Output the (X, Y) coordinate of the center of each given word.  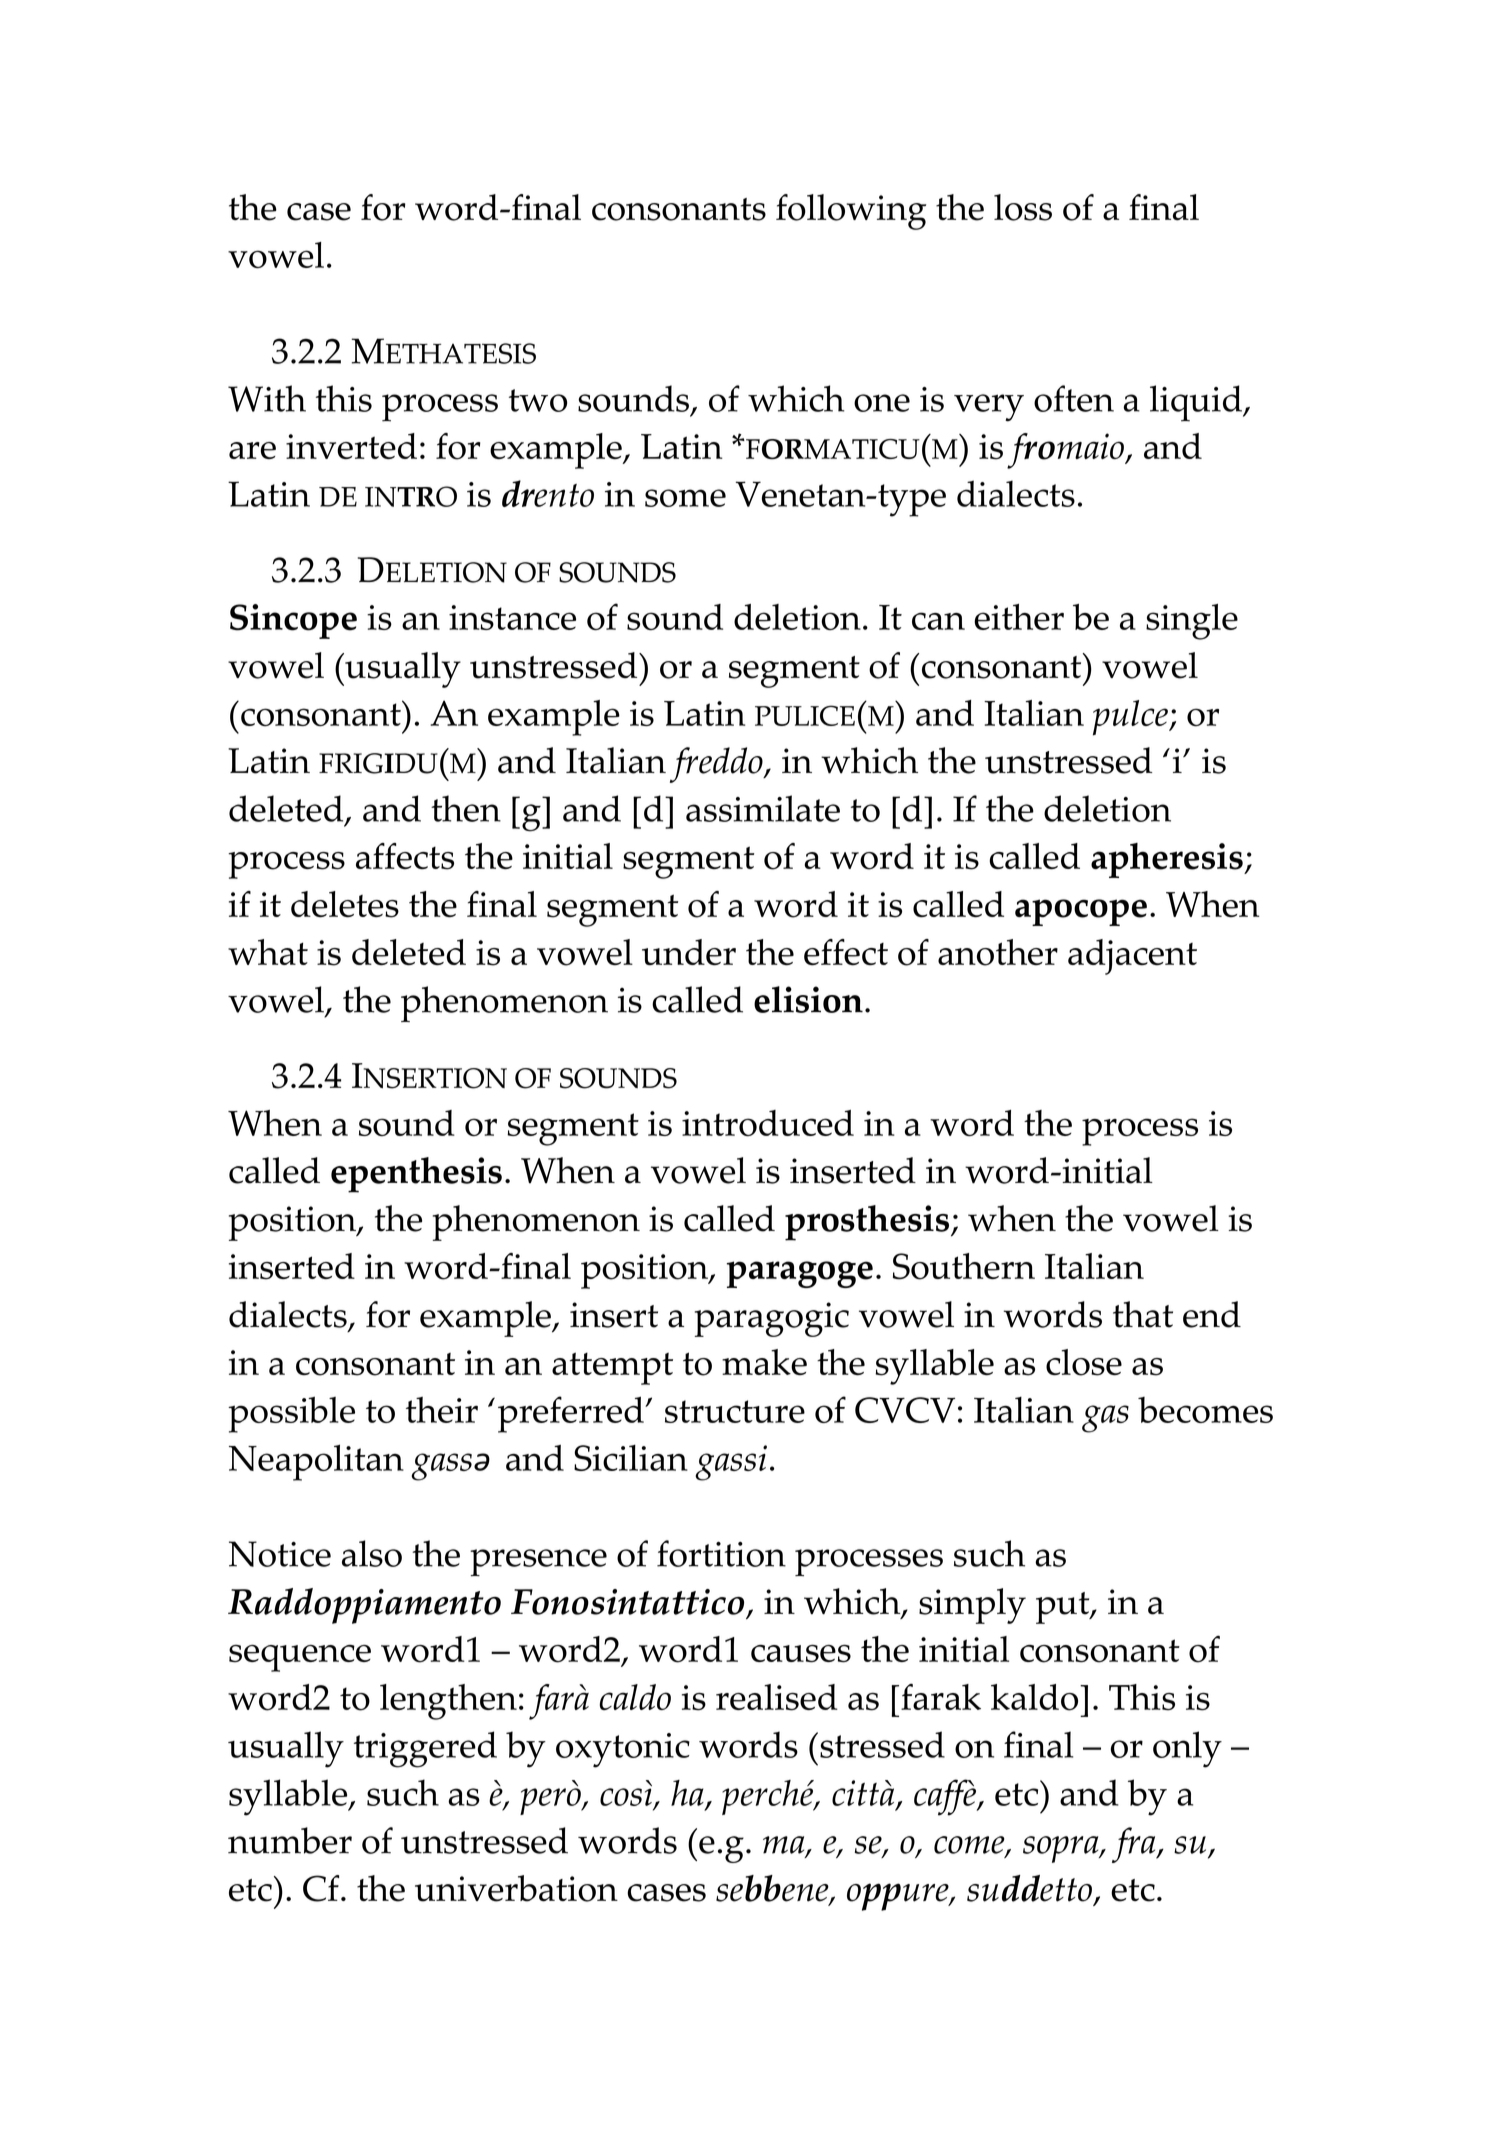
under (689, 952)
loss (1023, 207)
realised (777, 1697)
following (851, 212)
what (268, 952)
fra (1135, 1845)
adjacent (1132, 957)
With (267, 398)
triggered (425, 1749)
